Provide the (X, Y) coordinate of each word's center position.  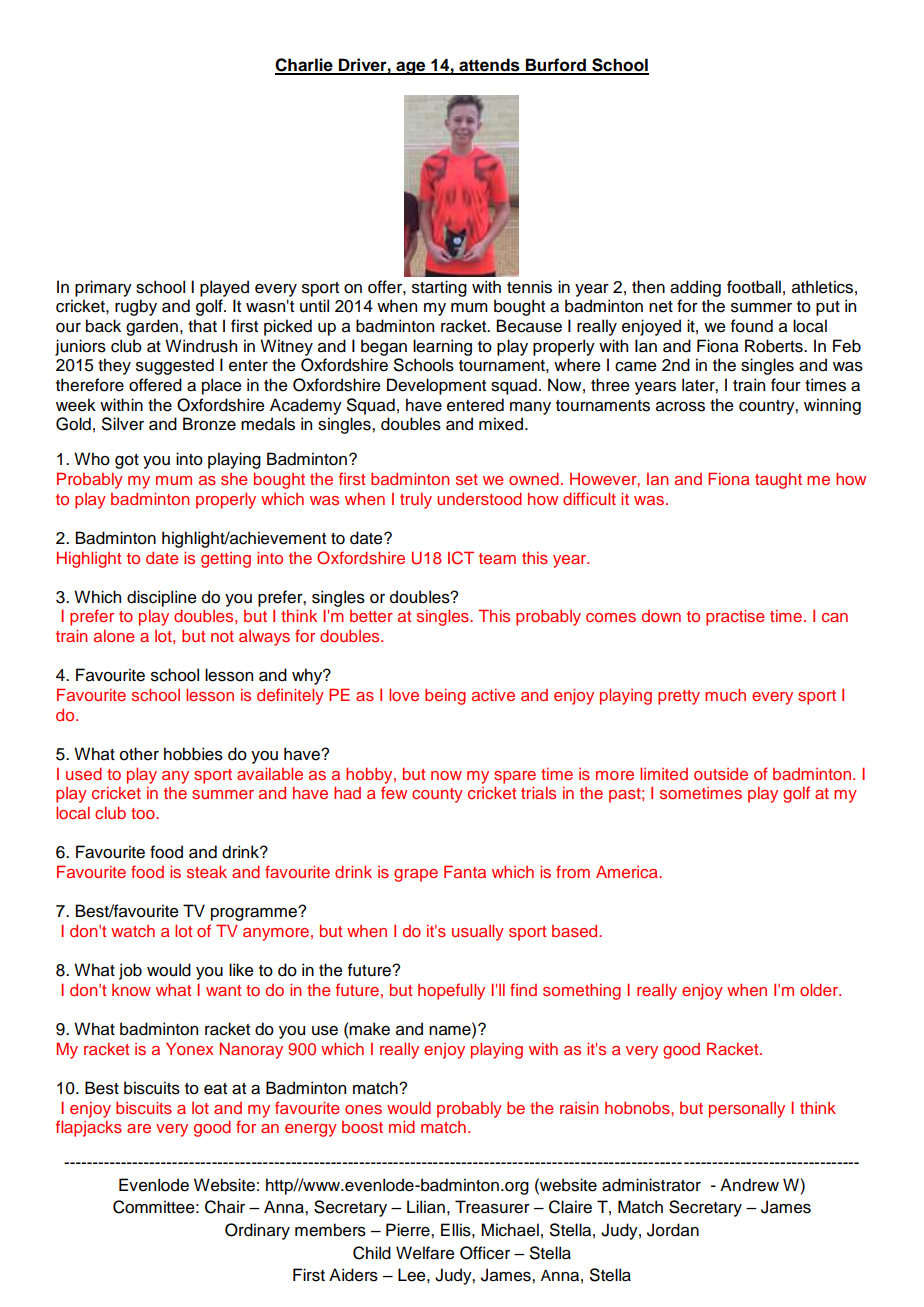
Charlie (305, 66)
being (445, 697)
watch (133, 931)
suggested (175, 366)
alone (114, 636)
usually (478, 932)
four (786, 385)
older (820, 989)
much (725, 695)
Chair (225, 1207)
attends (489, 66)
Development (436, 386)
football (754, 287)
